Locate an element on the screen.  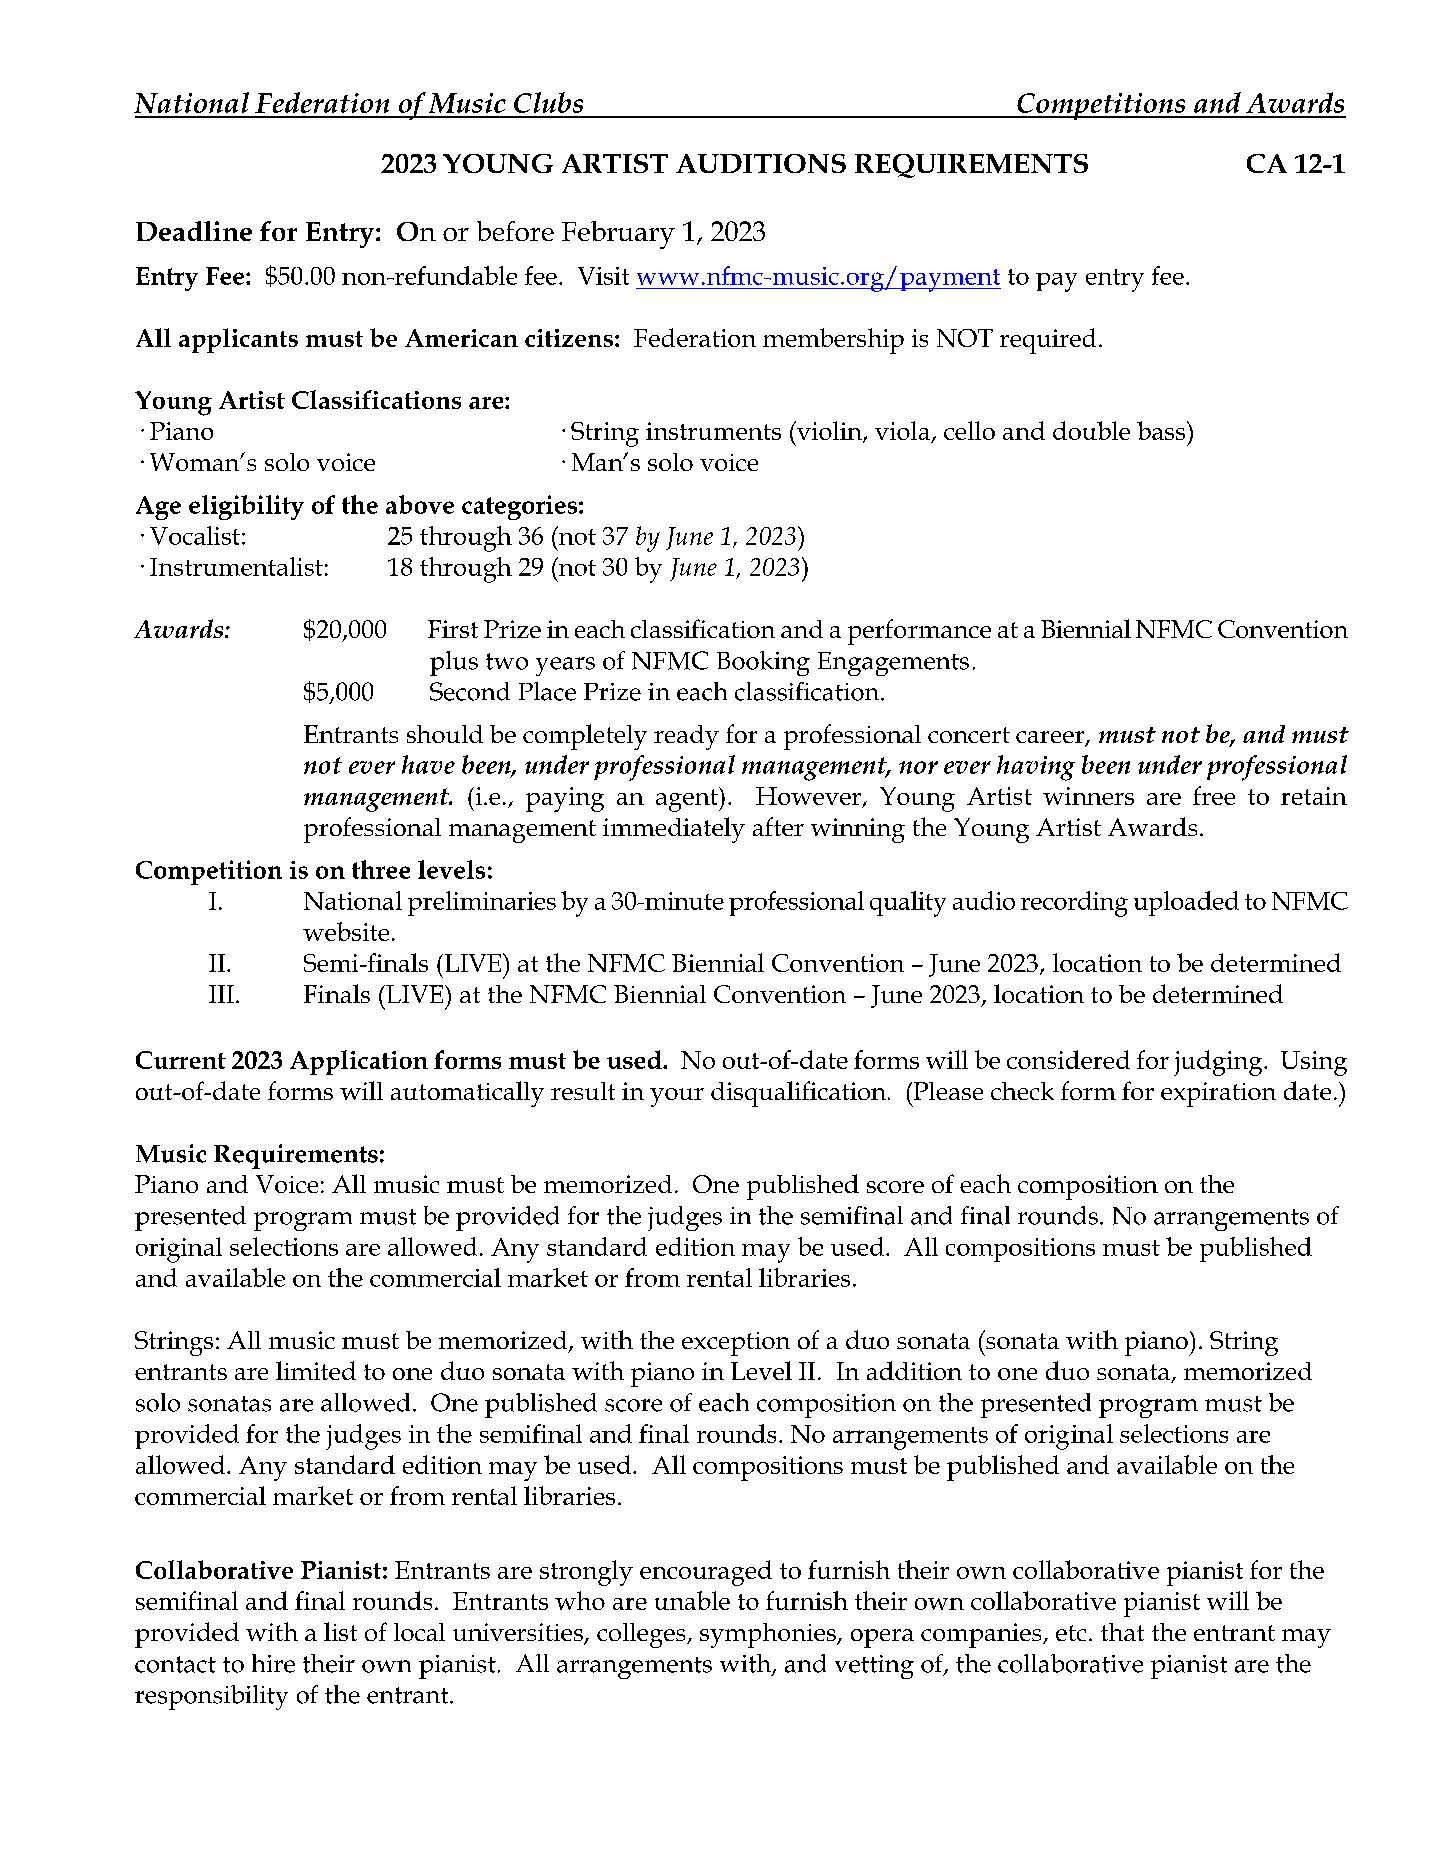
symphonies is located at coordinates (769, 1635).
